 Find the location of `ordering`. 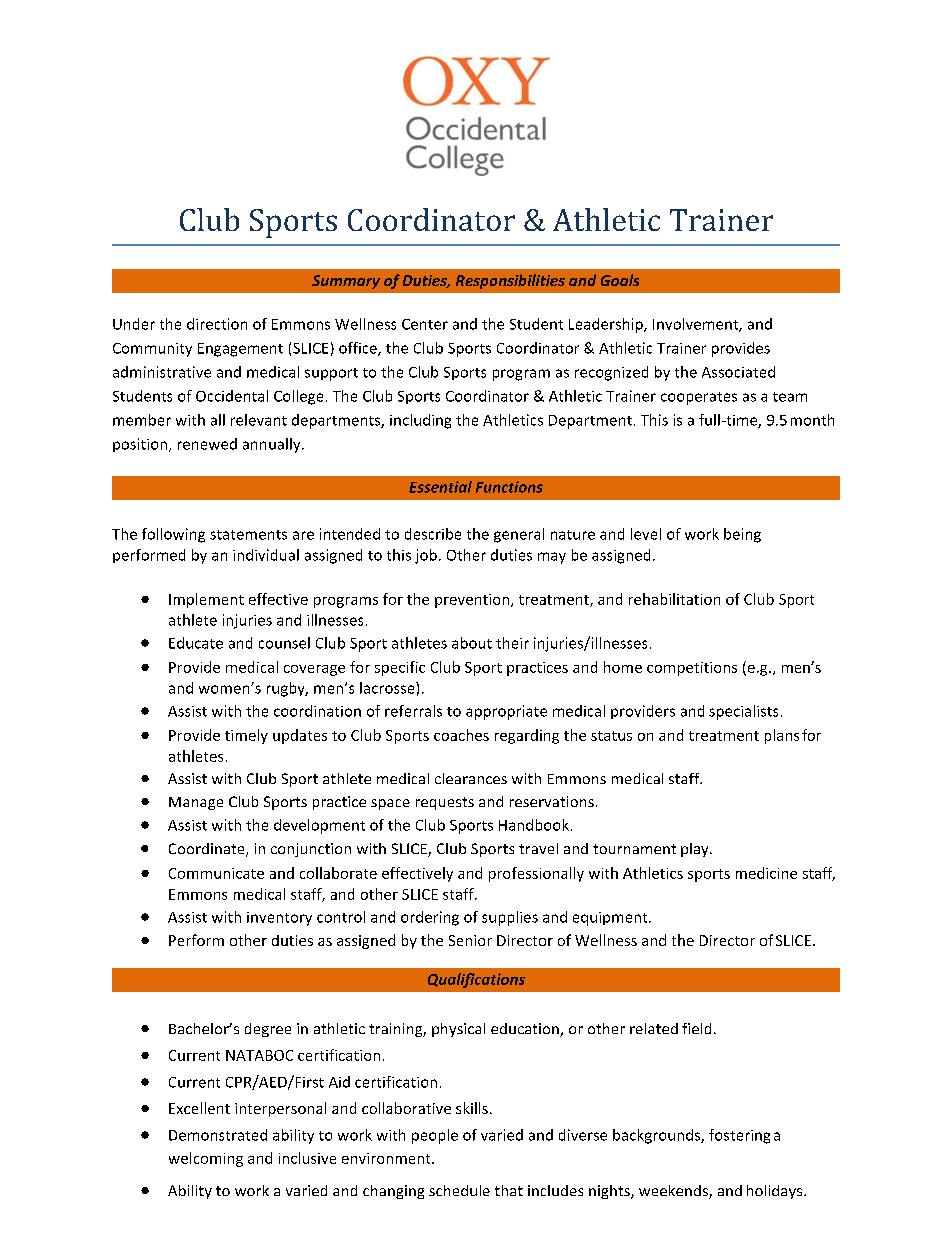

ordering is located at coordinates (430, 918).
